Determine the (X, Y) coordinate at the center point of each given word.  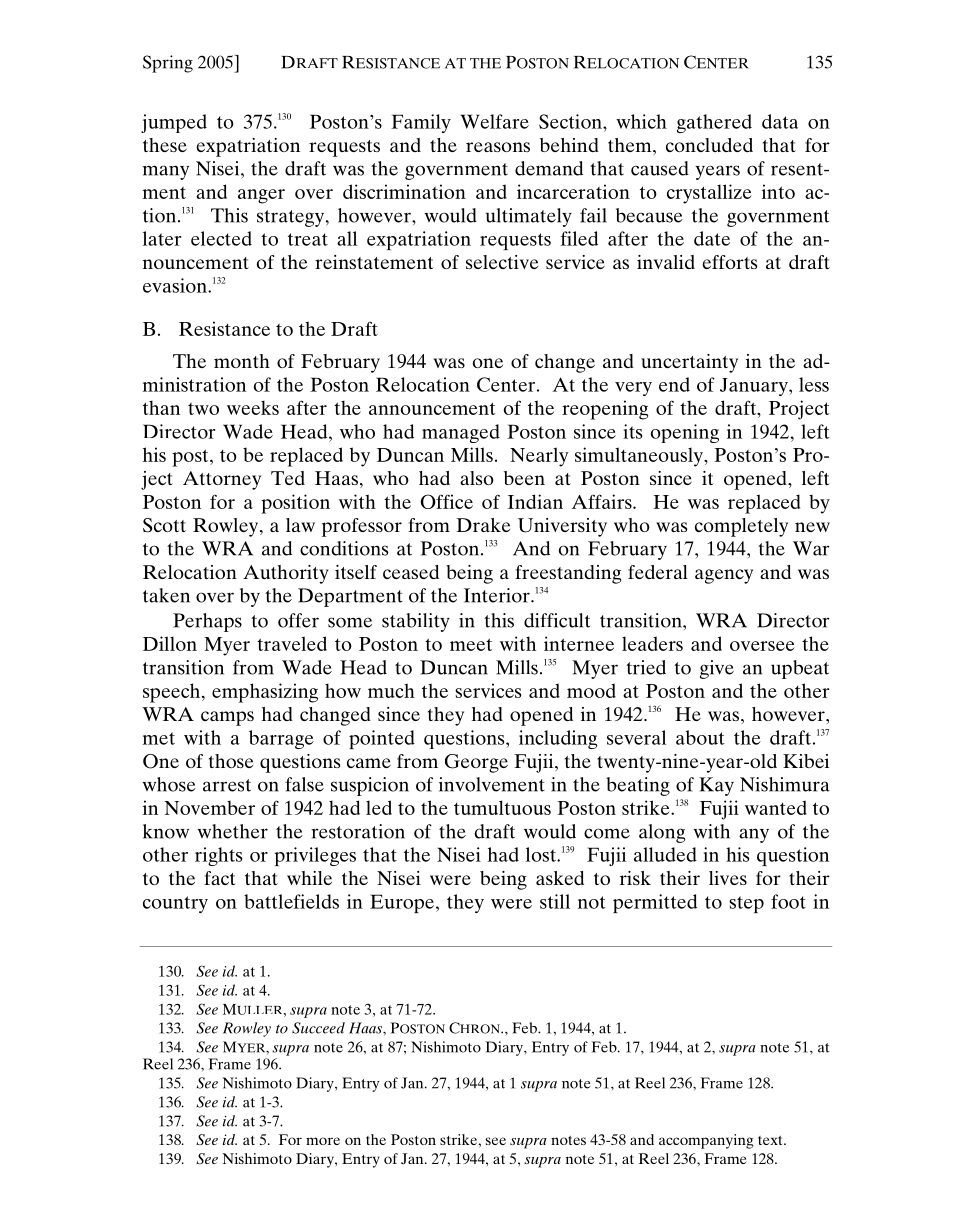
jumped (174, 123)
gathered (714, 123)
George (476, 763)
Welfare (494, 121)
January (755, 387)
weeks (253, 407)
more (323, 1141)
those (231, 761)
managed (461, 433)
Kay (716, 786)
